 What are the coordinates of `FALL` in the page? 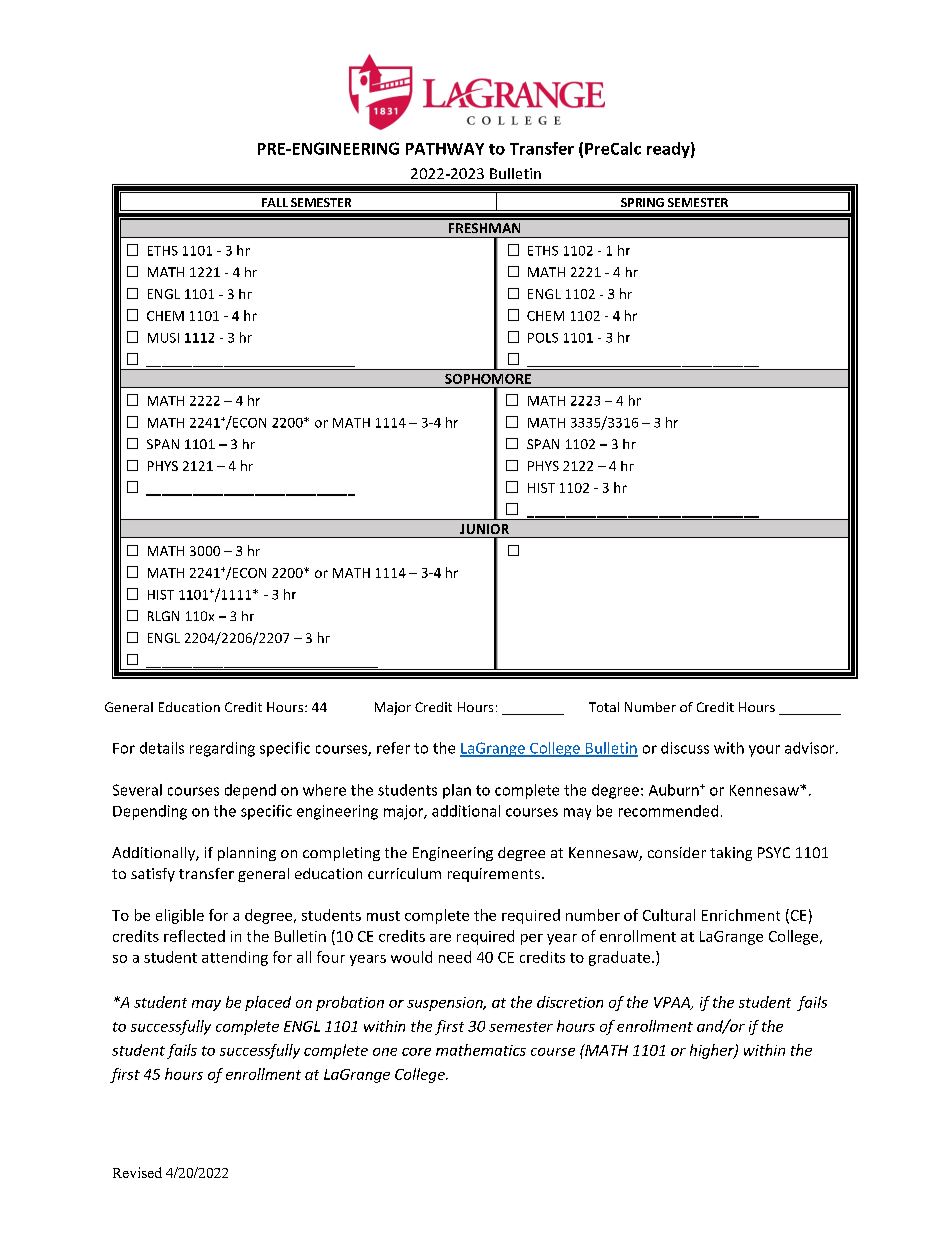 It's located at (275, 202).
